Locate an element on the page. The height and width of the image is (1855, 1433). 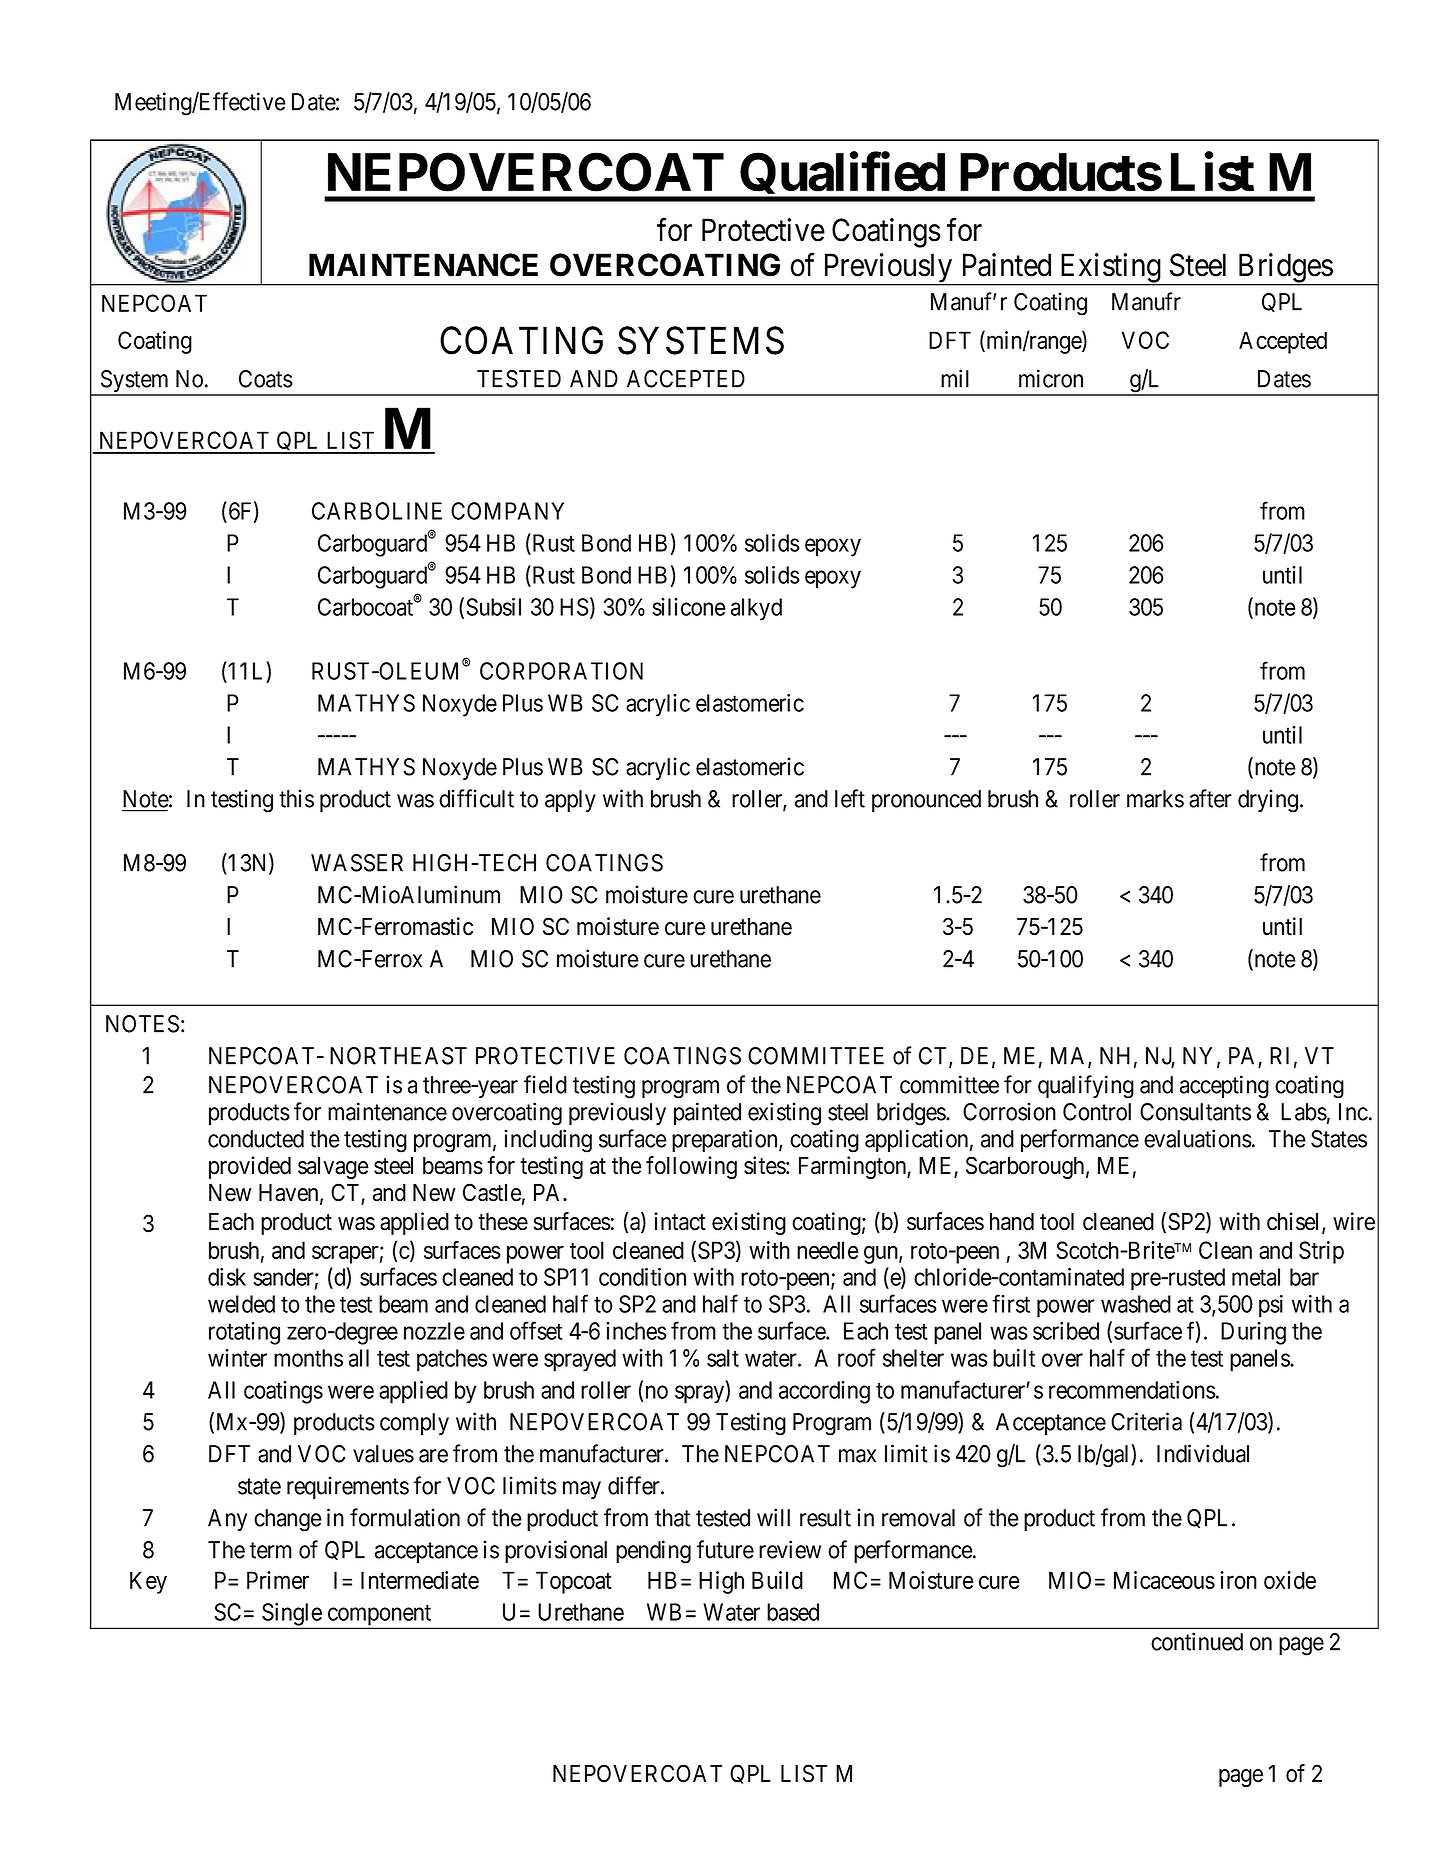
Qualified is located at coordinates (842, 177).
